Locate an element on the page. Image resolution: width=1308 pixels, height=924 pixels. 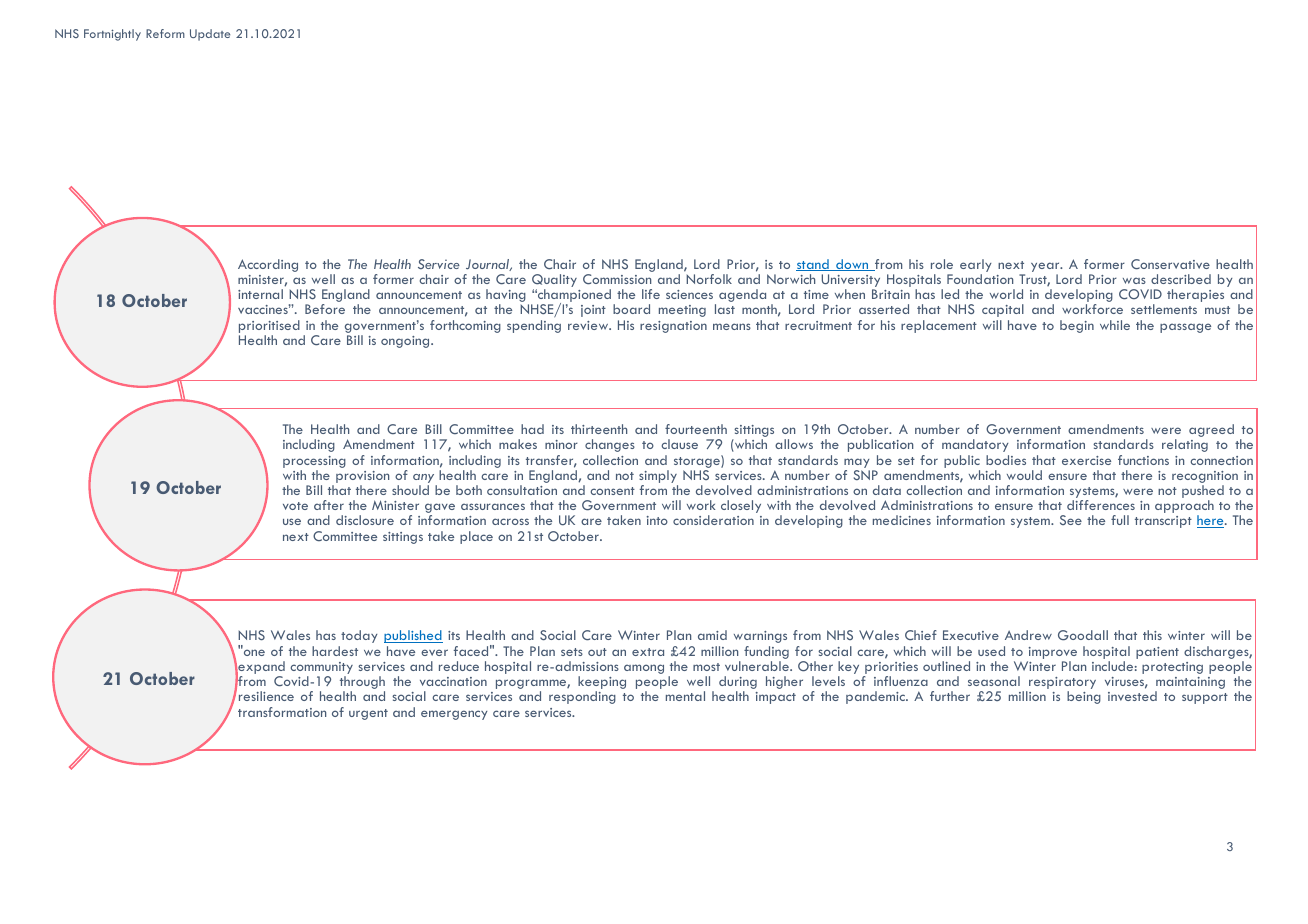
Conservative is located at coordinates (1170, 264).
